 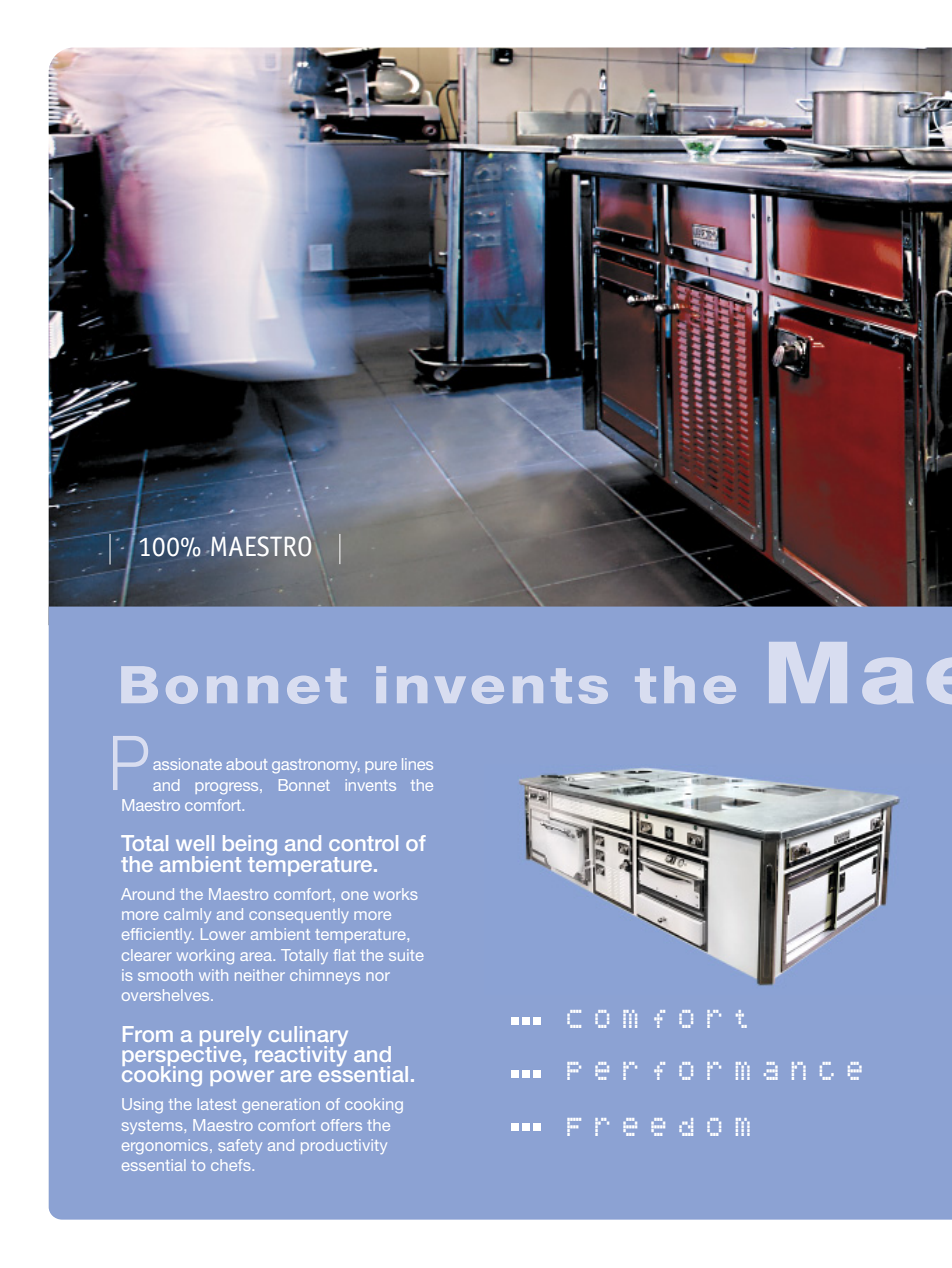 What do you see at coordinates (240, 1146) in the document?
I see `safety` at bounding box center [240, 1146].
